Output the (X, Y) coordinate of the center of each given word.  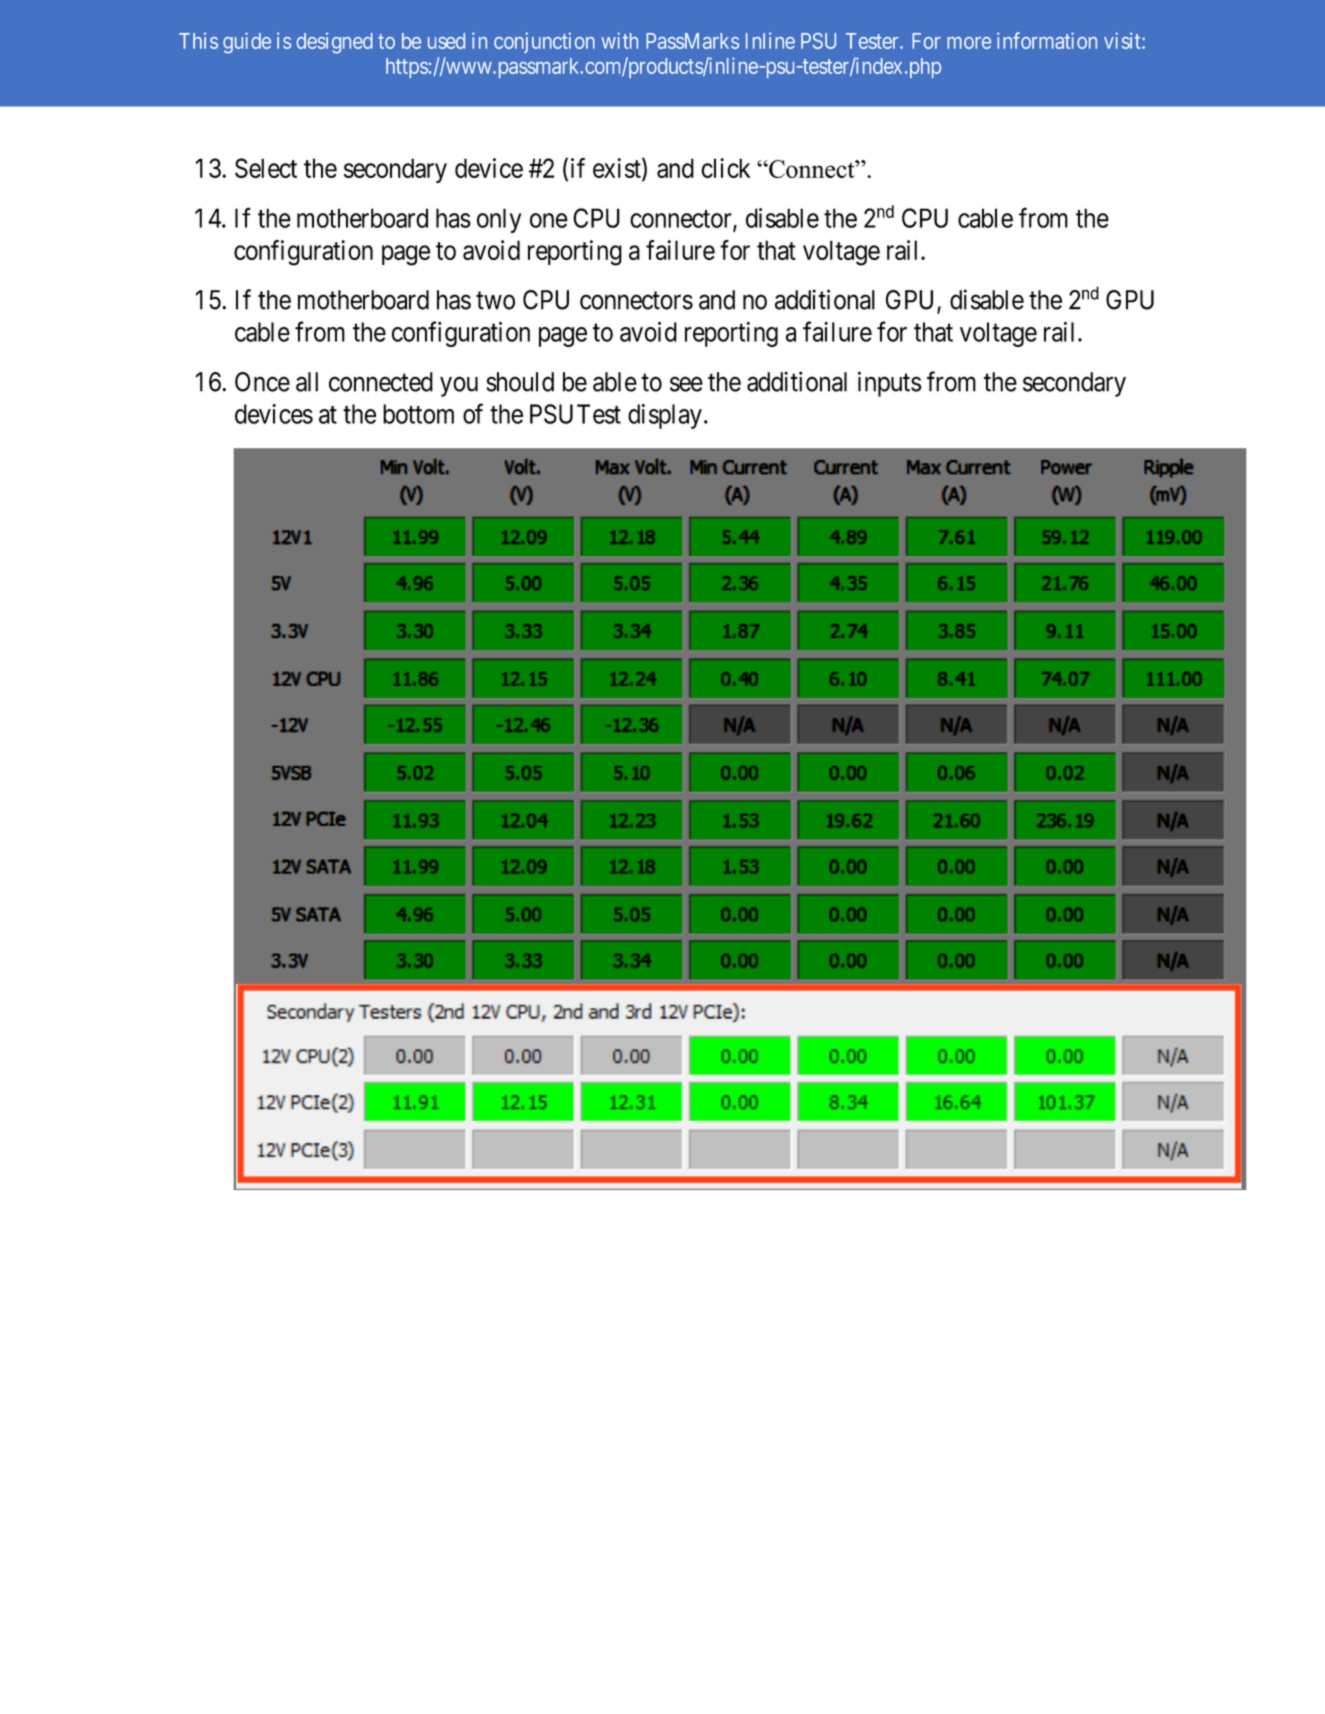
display (665, 416)
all (307, 382)
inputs (890, 384)
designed (334, 43)
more (969, 43)
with (619, 40)
